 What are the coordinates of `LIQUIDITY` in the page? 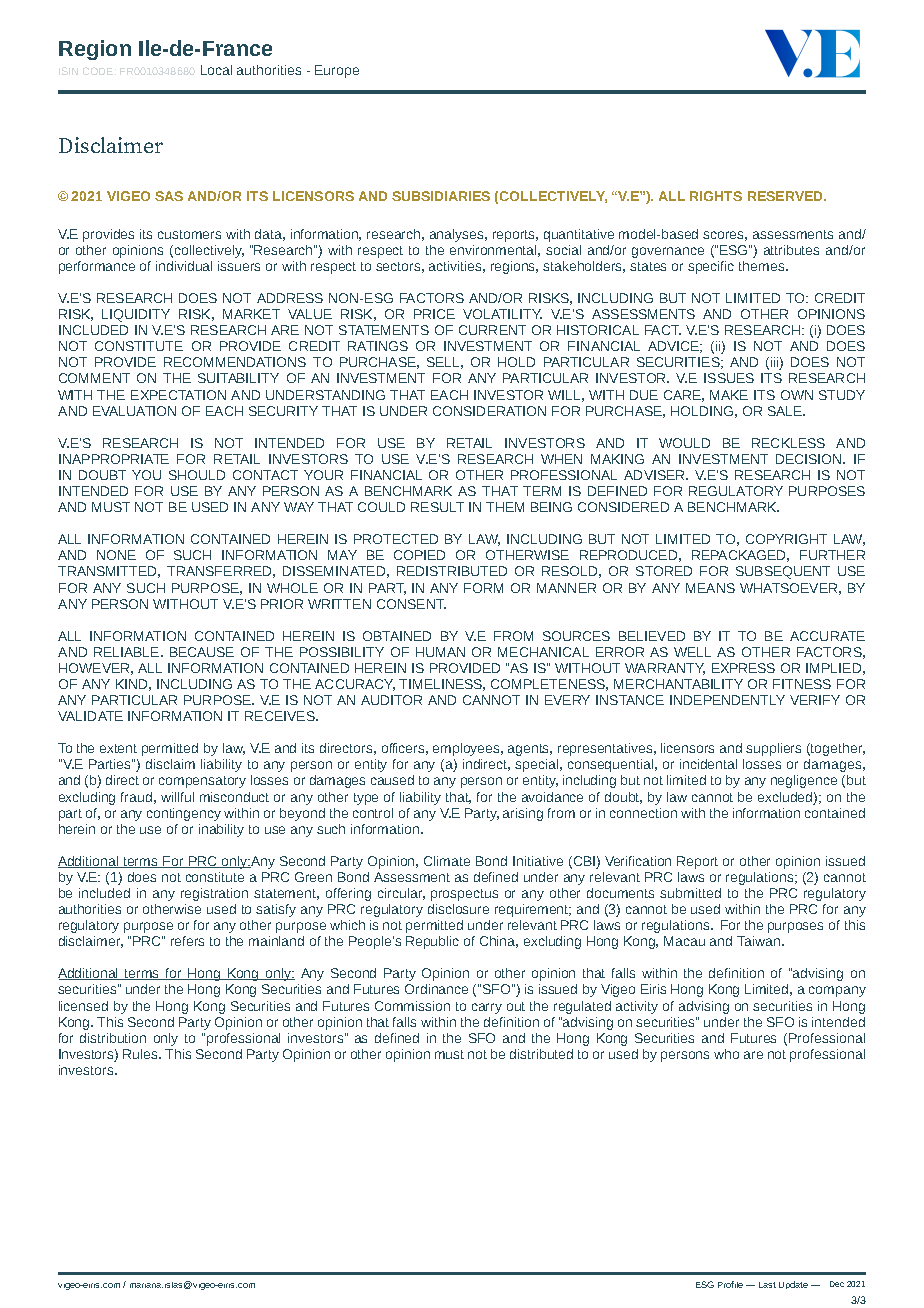 It's located at (136, 315).
